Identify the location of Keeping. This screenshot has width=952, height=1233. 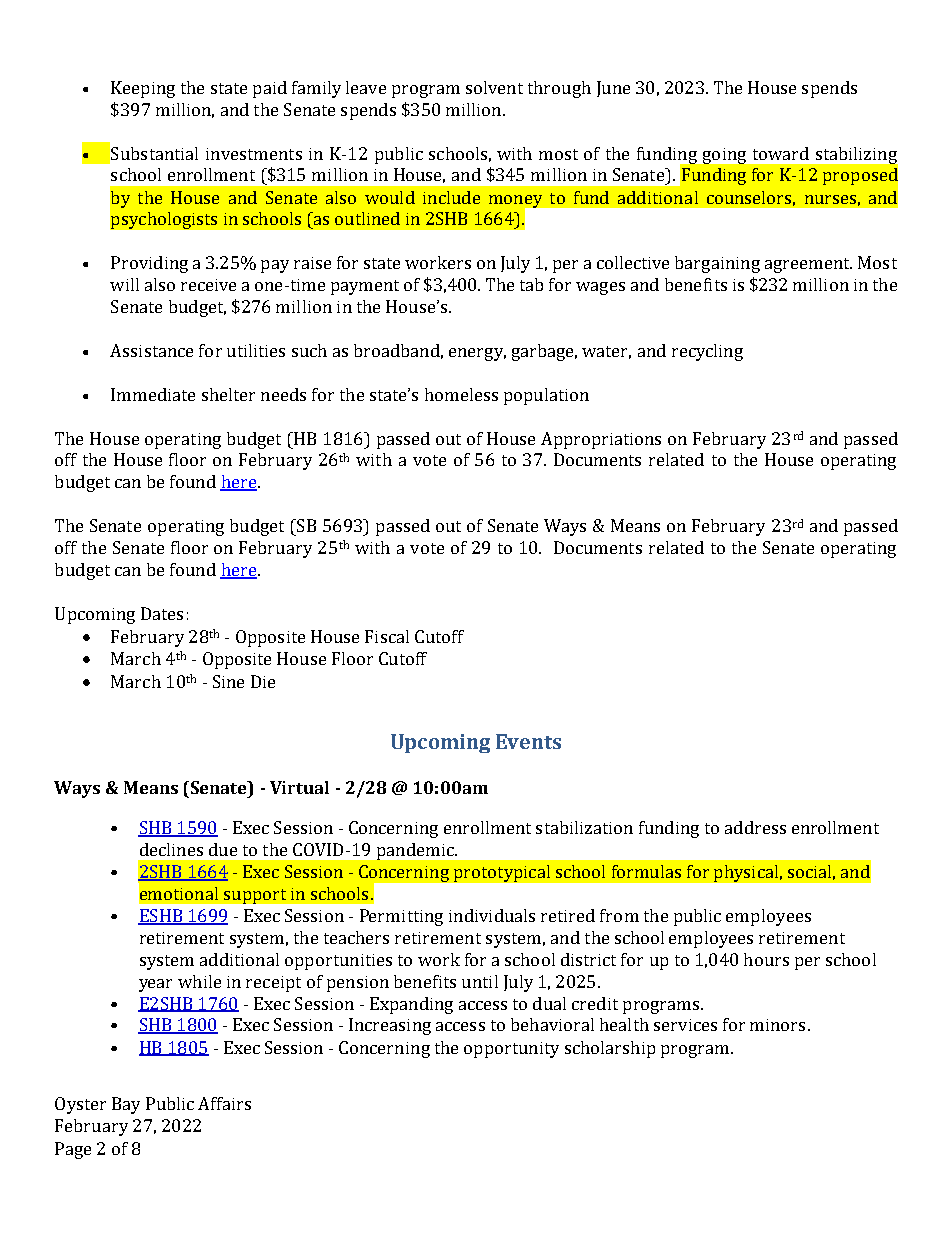
(143, 89).
